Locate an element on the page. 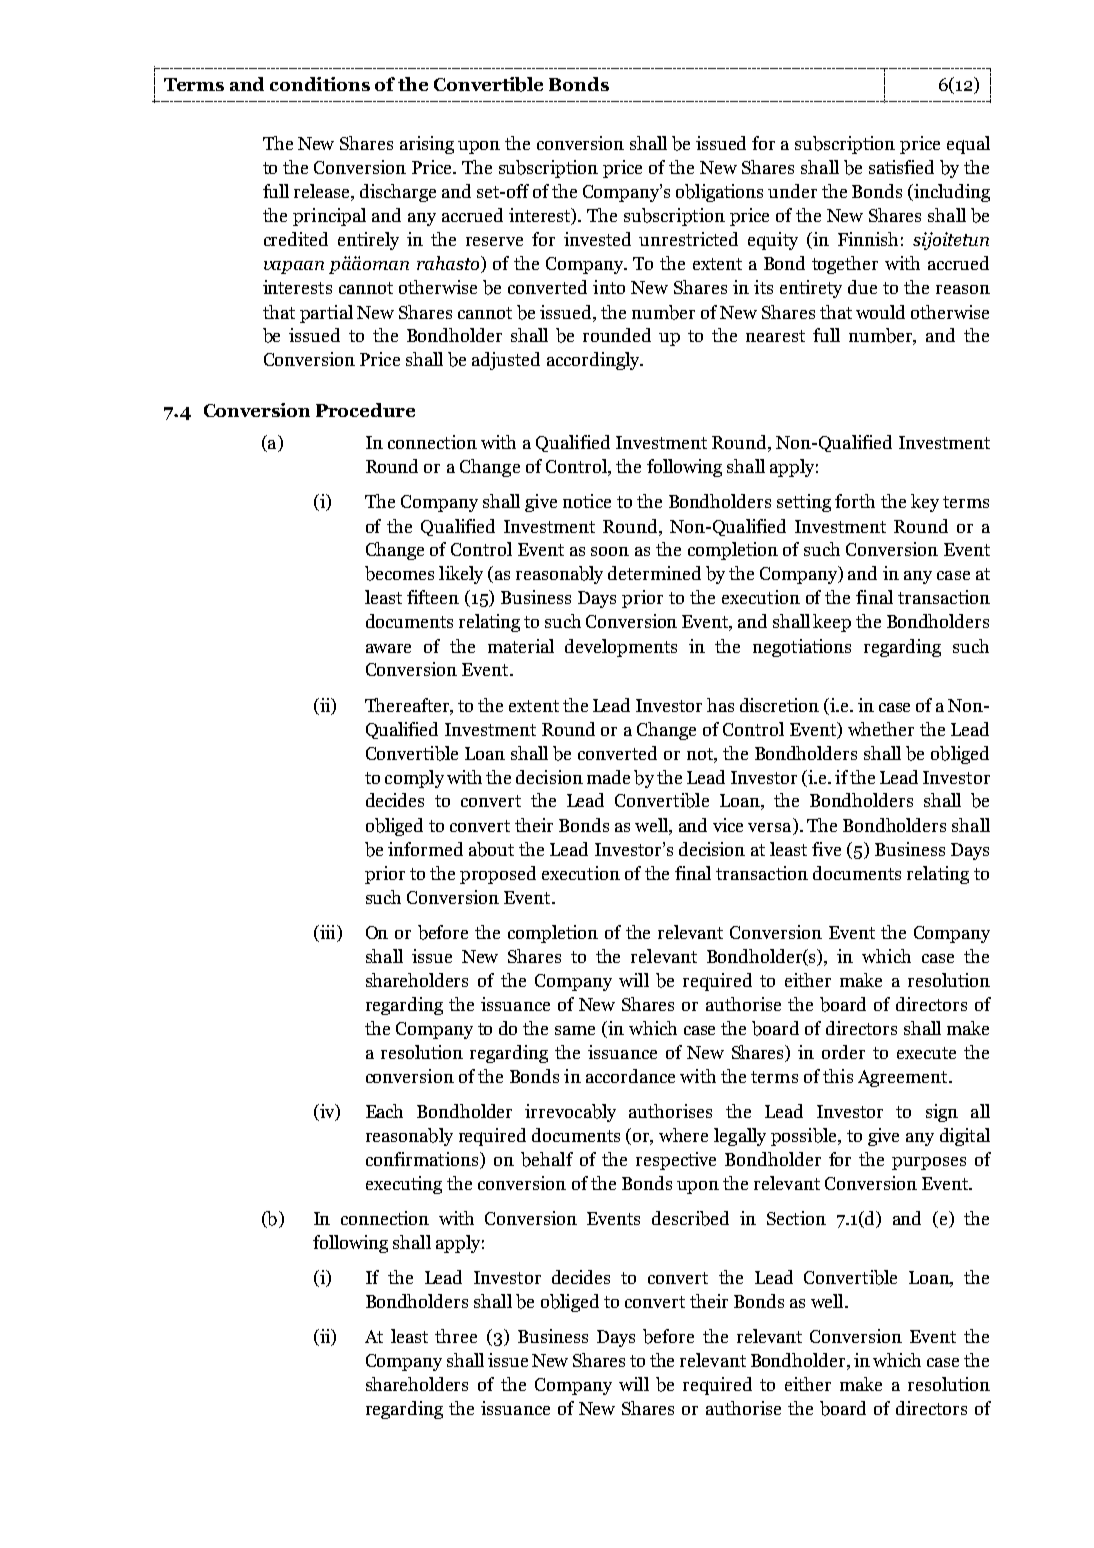 The width and height of the document is (1094, 1548). vice is located at coordinates (728, 825).
